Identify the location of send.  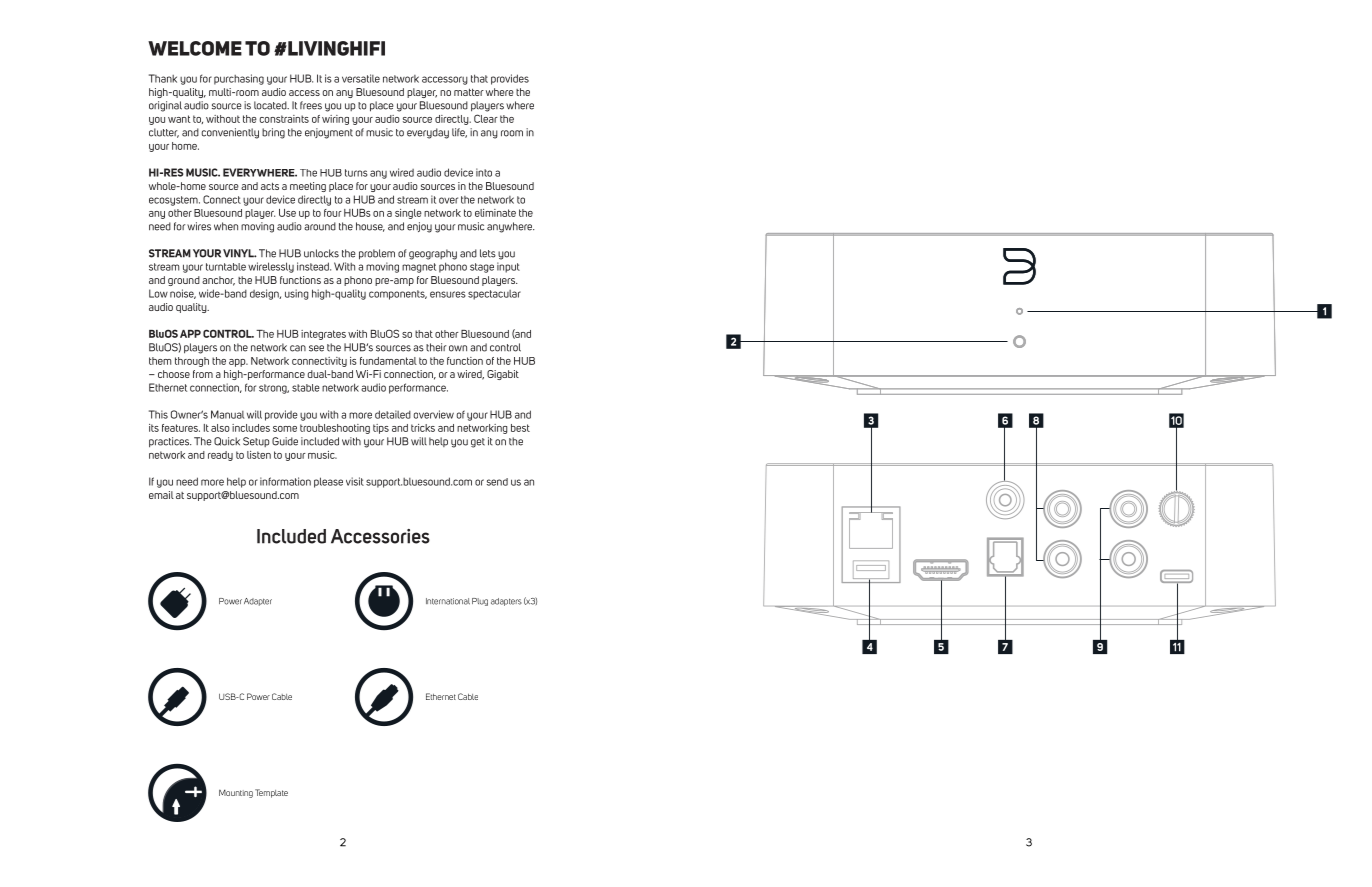
(497, 482).
